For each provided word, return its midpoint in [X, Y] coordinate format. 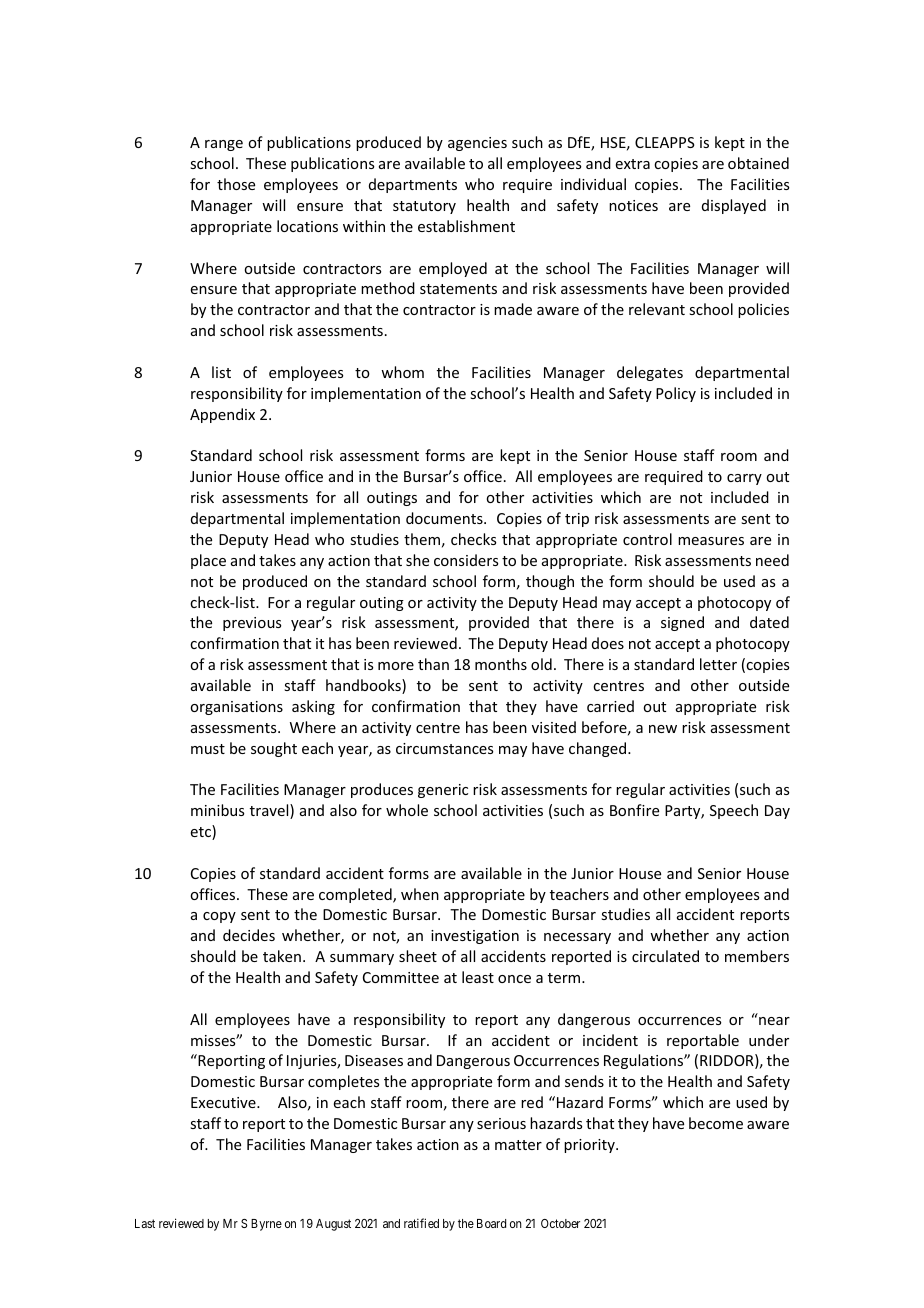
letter [718, 664]
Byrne [266, 1225]
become [716, 1123]
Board [491, 1223]
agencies [477, 144]
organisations [236, 708]
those [236, 184]
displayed [734, 206]
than [433, 664]
